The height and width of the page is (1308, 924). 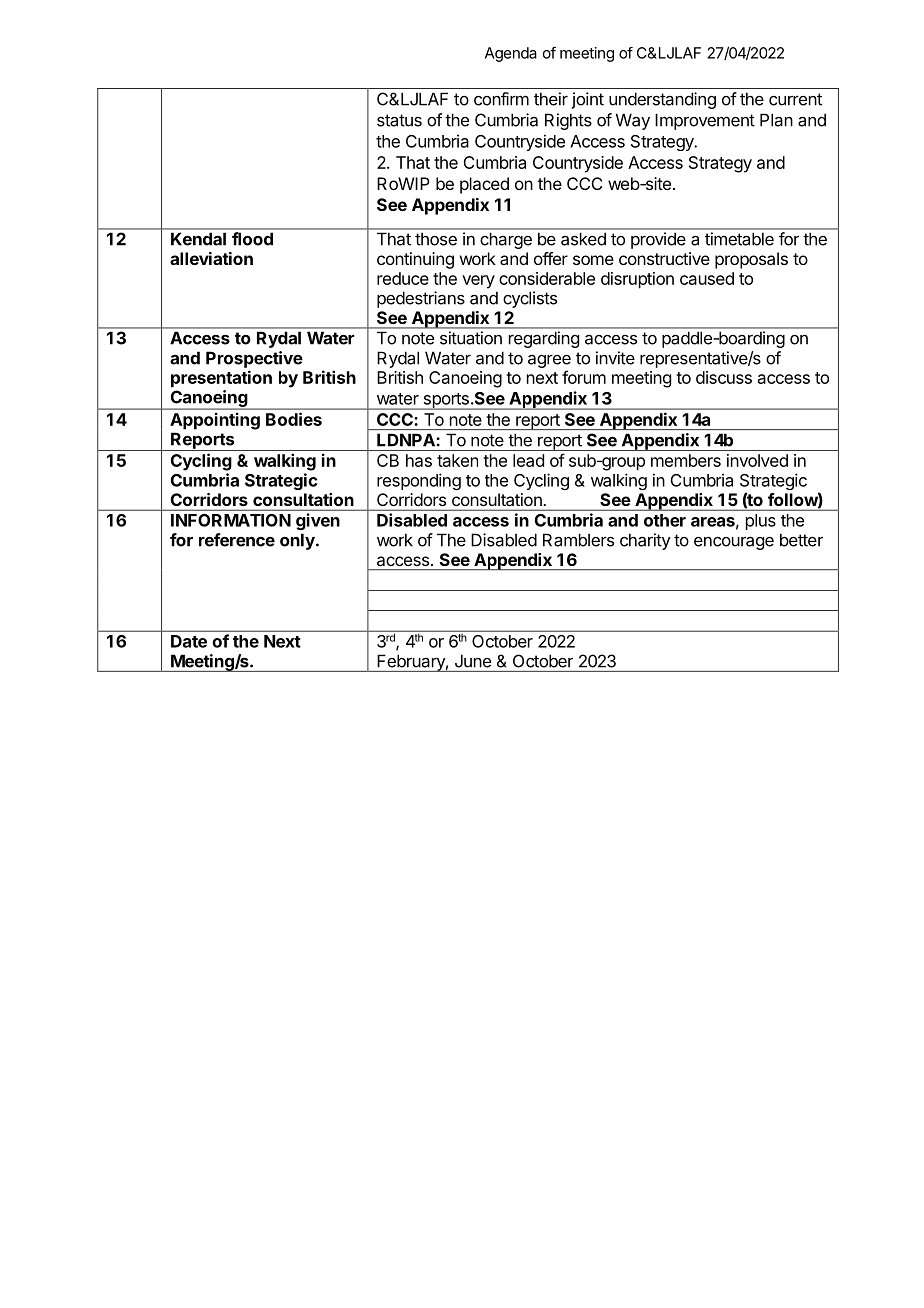 What do you see at coordinates (739, 239) in the page?
I see `timetable` at bounding box center [739, 239].
